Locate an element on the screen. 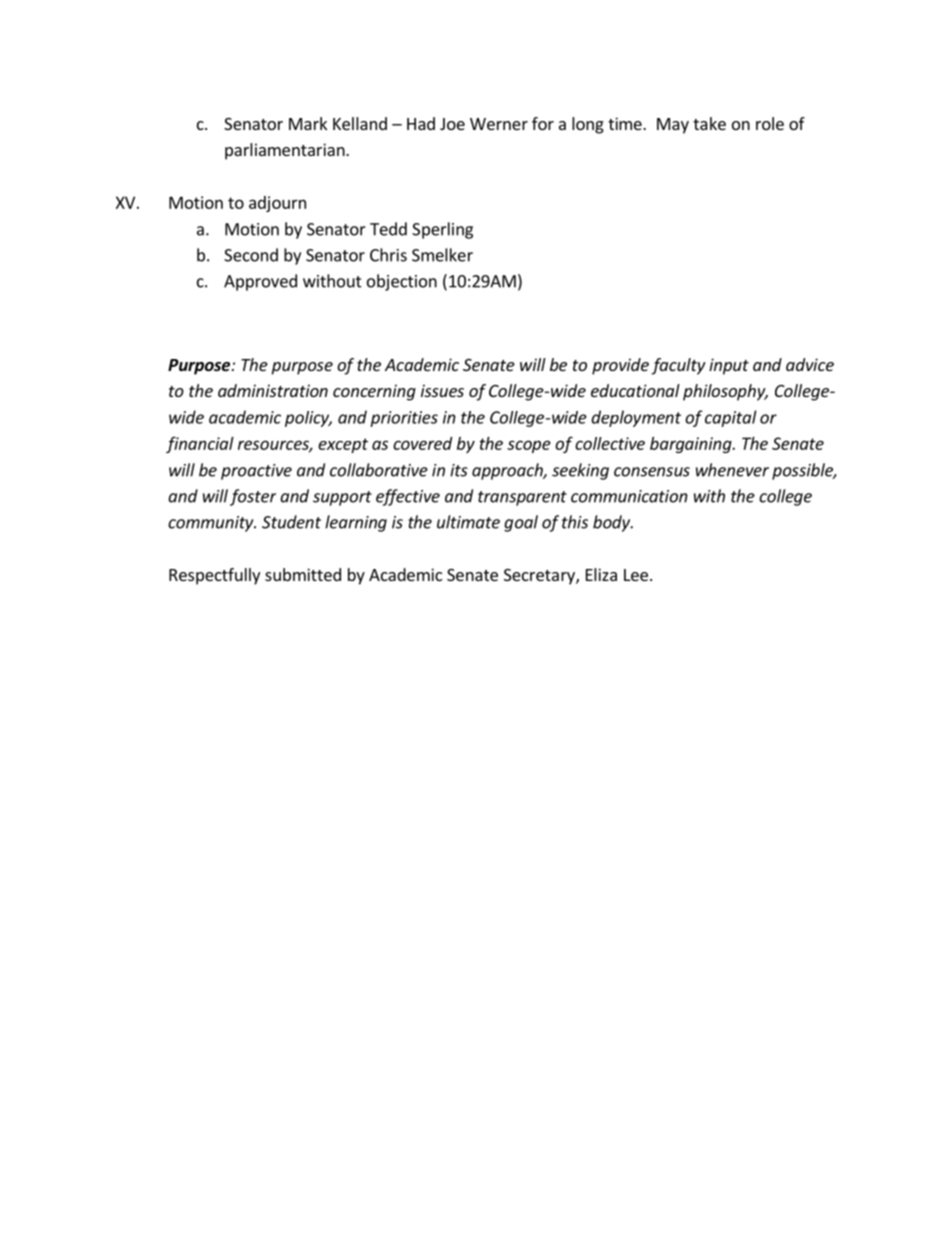 The height and width of the screenshot is (1233, 952). scope is located at coordinates (529, 446).
